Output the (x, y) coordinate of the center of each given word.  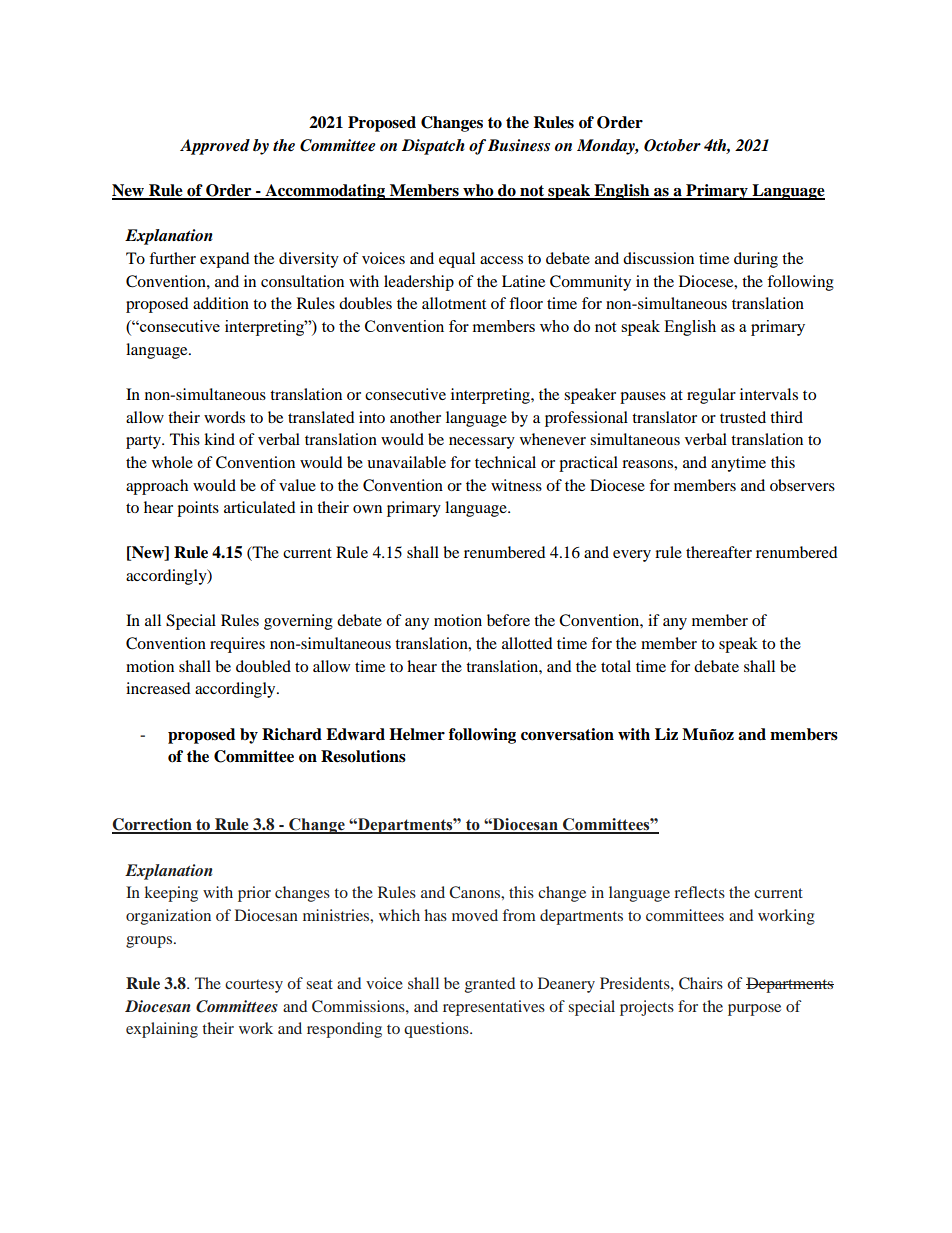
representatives (494, 1008)
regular (711, 396)
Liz (666, 734)
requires (237, 645)
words (224, 417)
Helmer (417, 734)
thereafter (719, 552)
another (415, 417)
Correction (153, 825)
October (672, 145)
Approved (215, 147)
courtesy (254, 986)
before (508, 620)
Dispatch (433, 147)
